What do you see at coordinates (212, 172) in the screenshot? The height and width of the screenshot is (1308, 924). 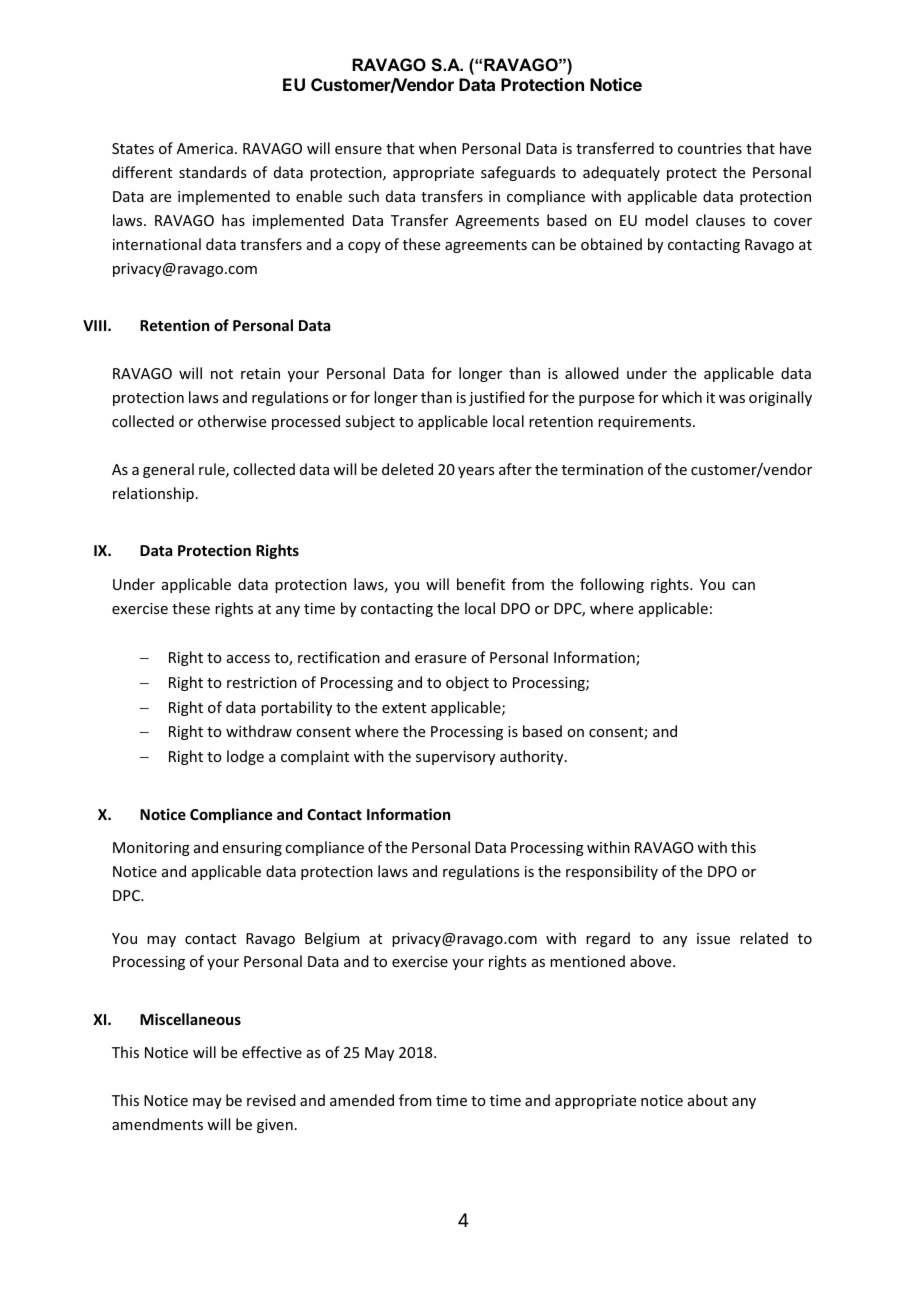 I see `standards` at bounding box center [212, 172].
